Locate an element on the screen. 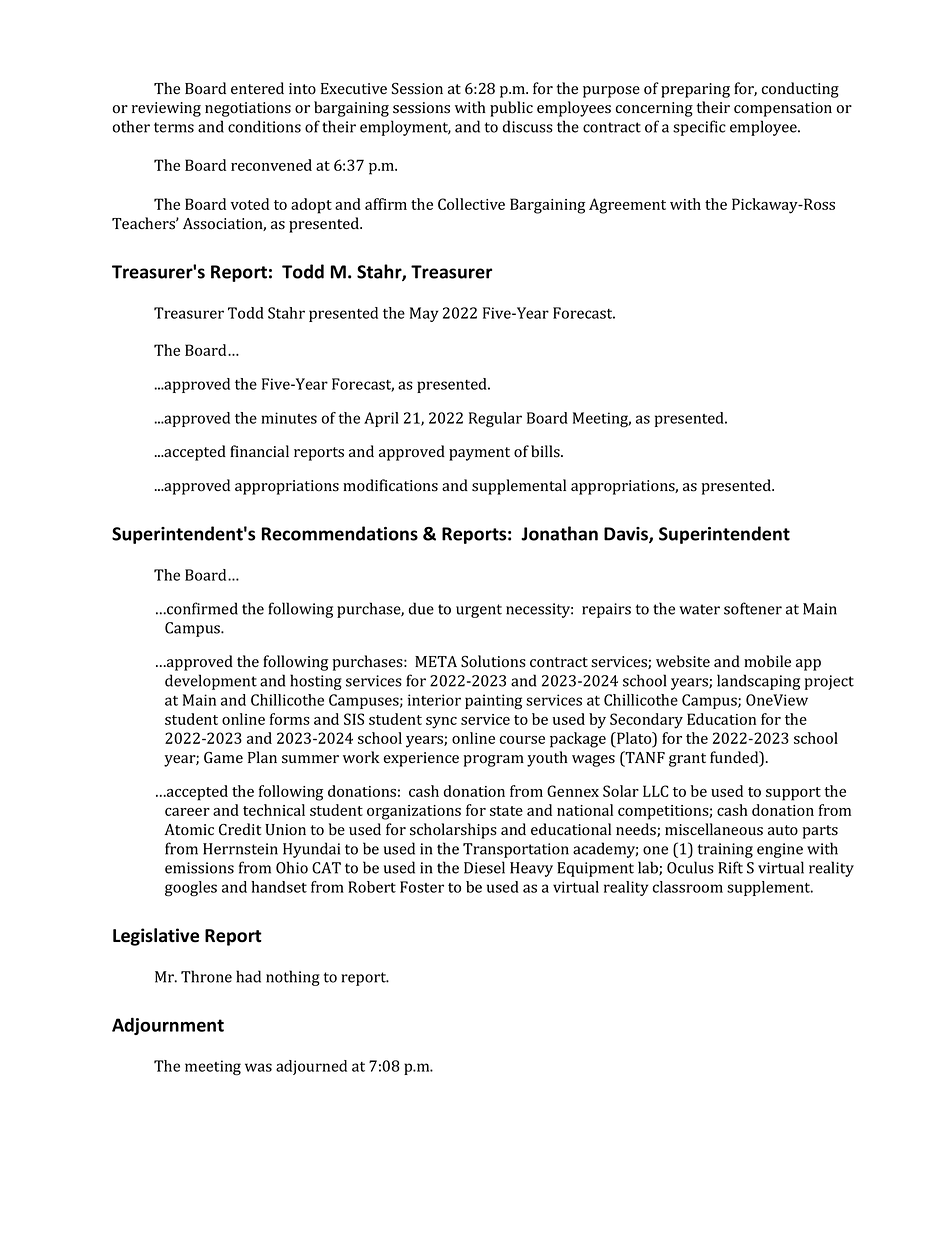 The image size is (952, 1233). Adjournment is located at coordinates (168, 1026).
